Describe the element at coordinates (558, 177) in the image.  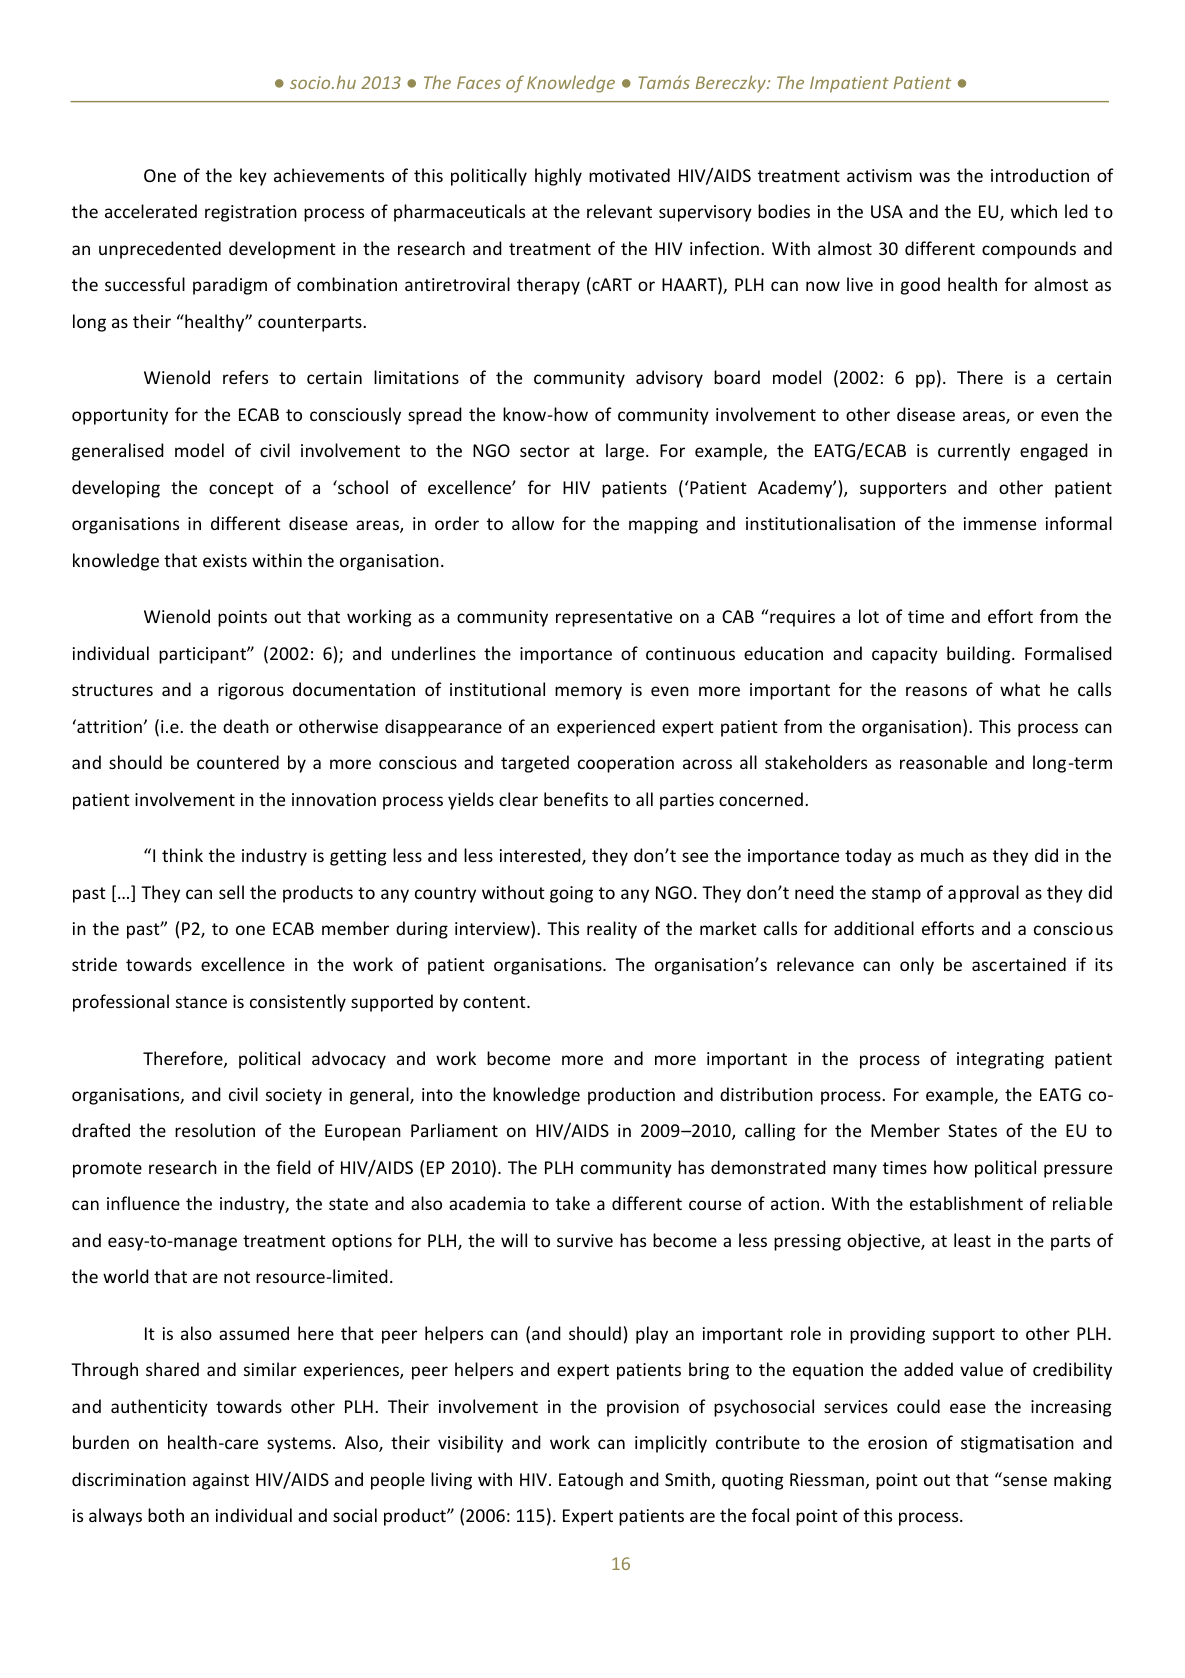
I see `highly` at that location.
